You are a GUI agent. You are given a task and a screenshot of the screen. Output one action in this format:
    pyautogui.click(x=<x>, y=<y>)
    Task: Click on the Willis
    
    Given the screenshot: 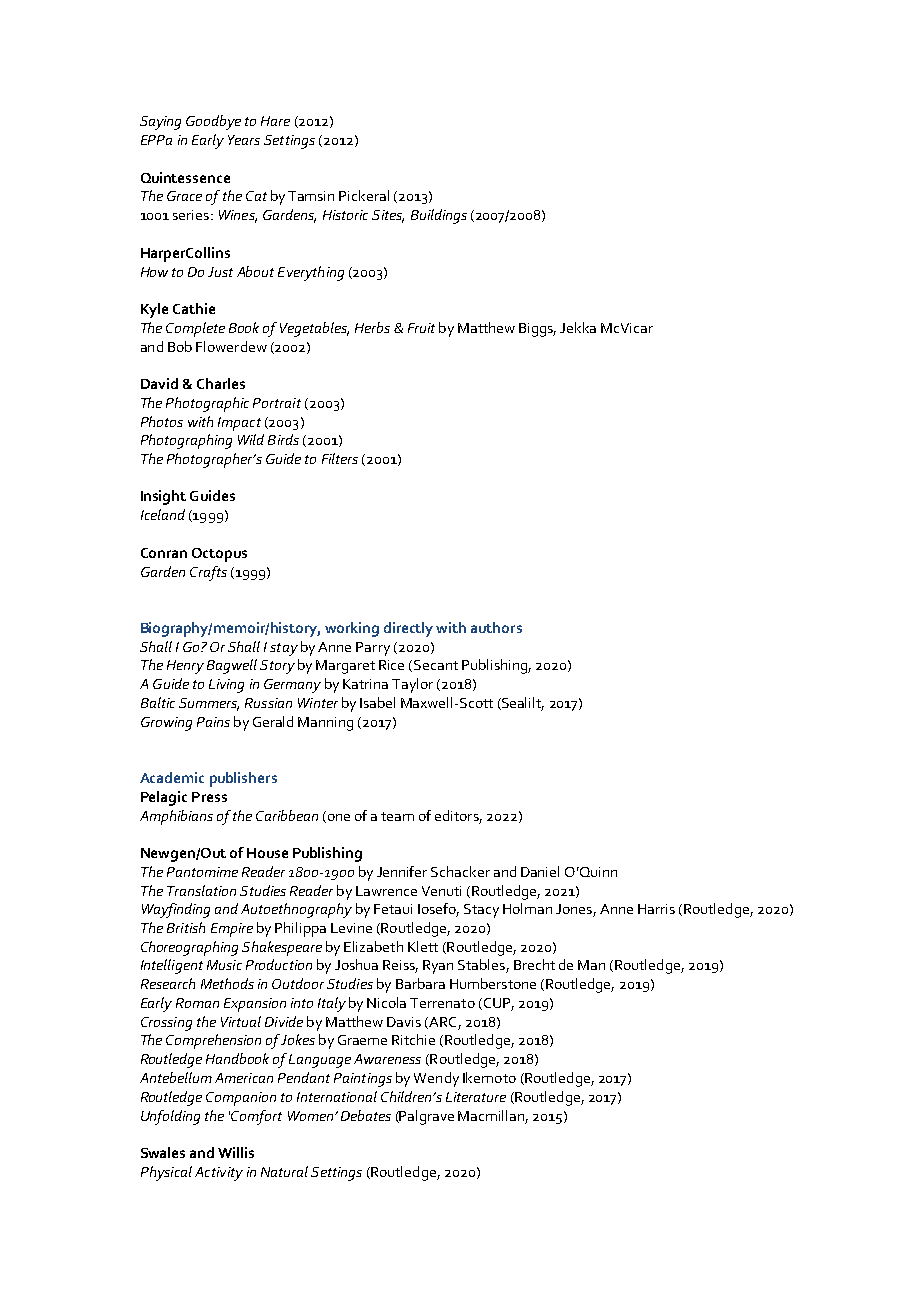 What is the action you would take?
    pyautogui.click(x=236, y=1152)
